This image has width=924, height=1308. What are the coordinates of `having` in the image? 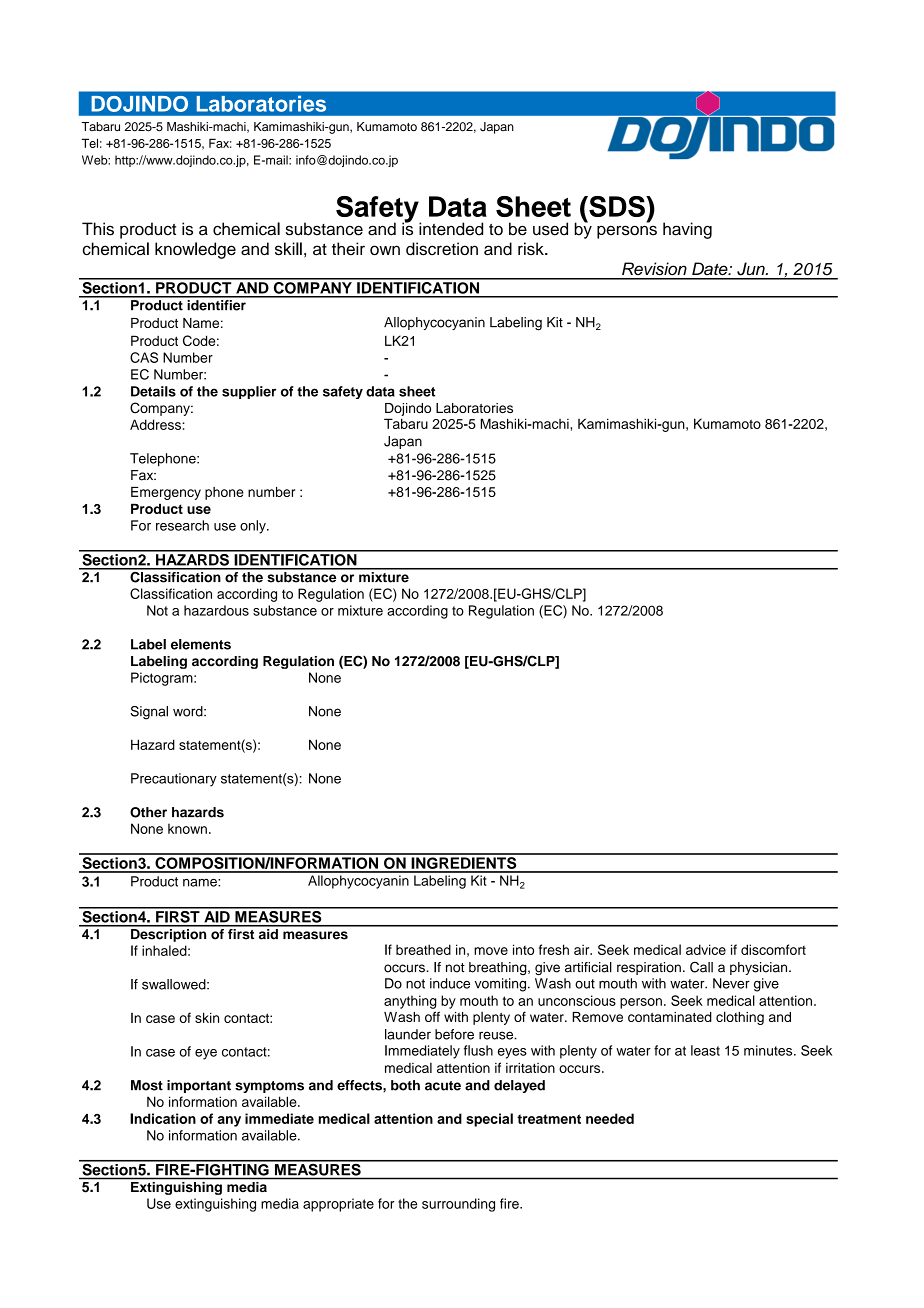 It's located at (687, 230).
